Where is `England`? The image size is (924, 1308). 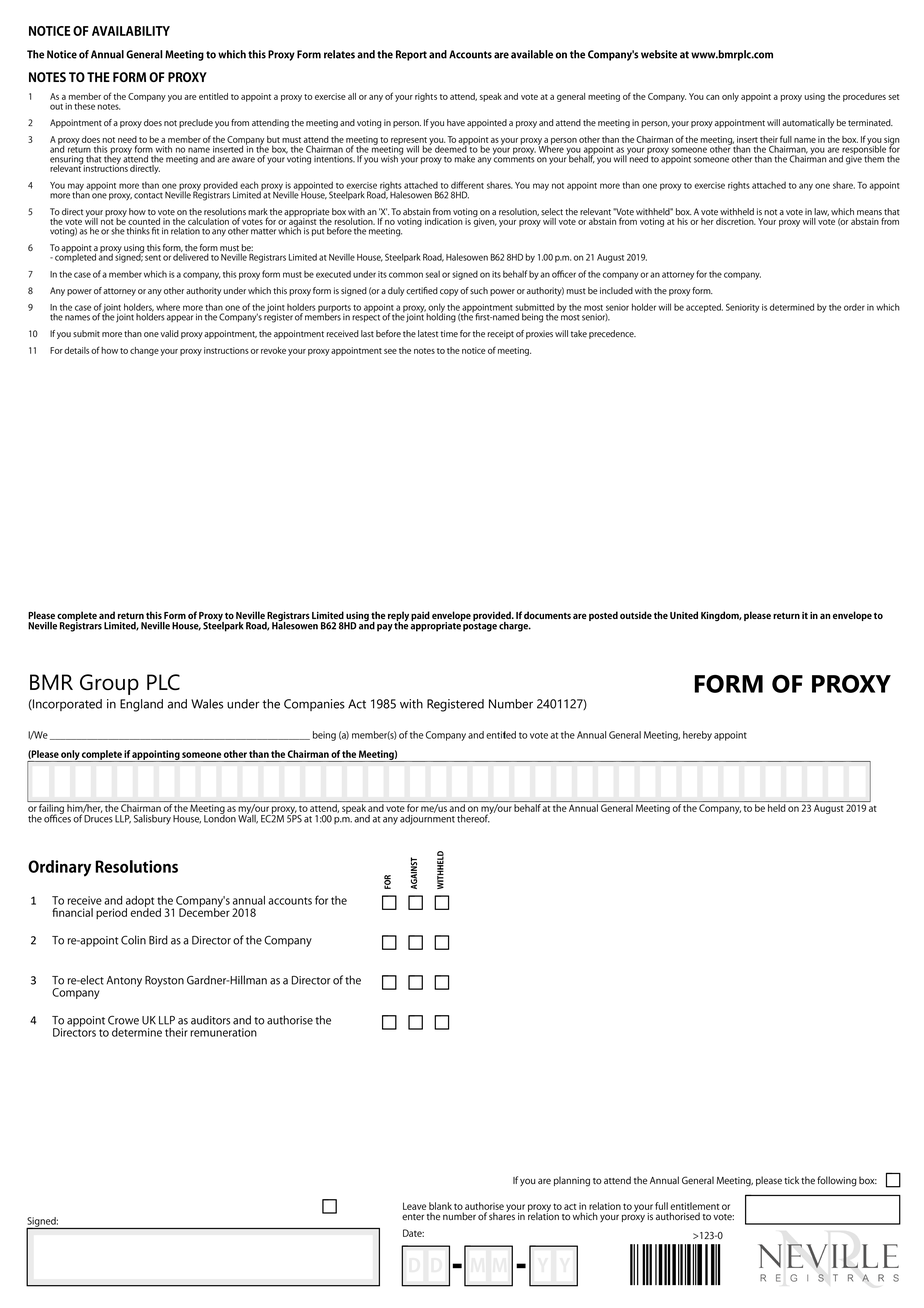
England is located at coordinates (141, 705).
